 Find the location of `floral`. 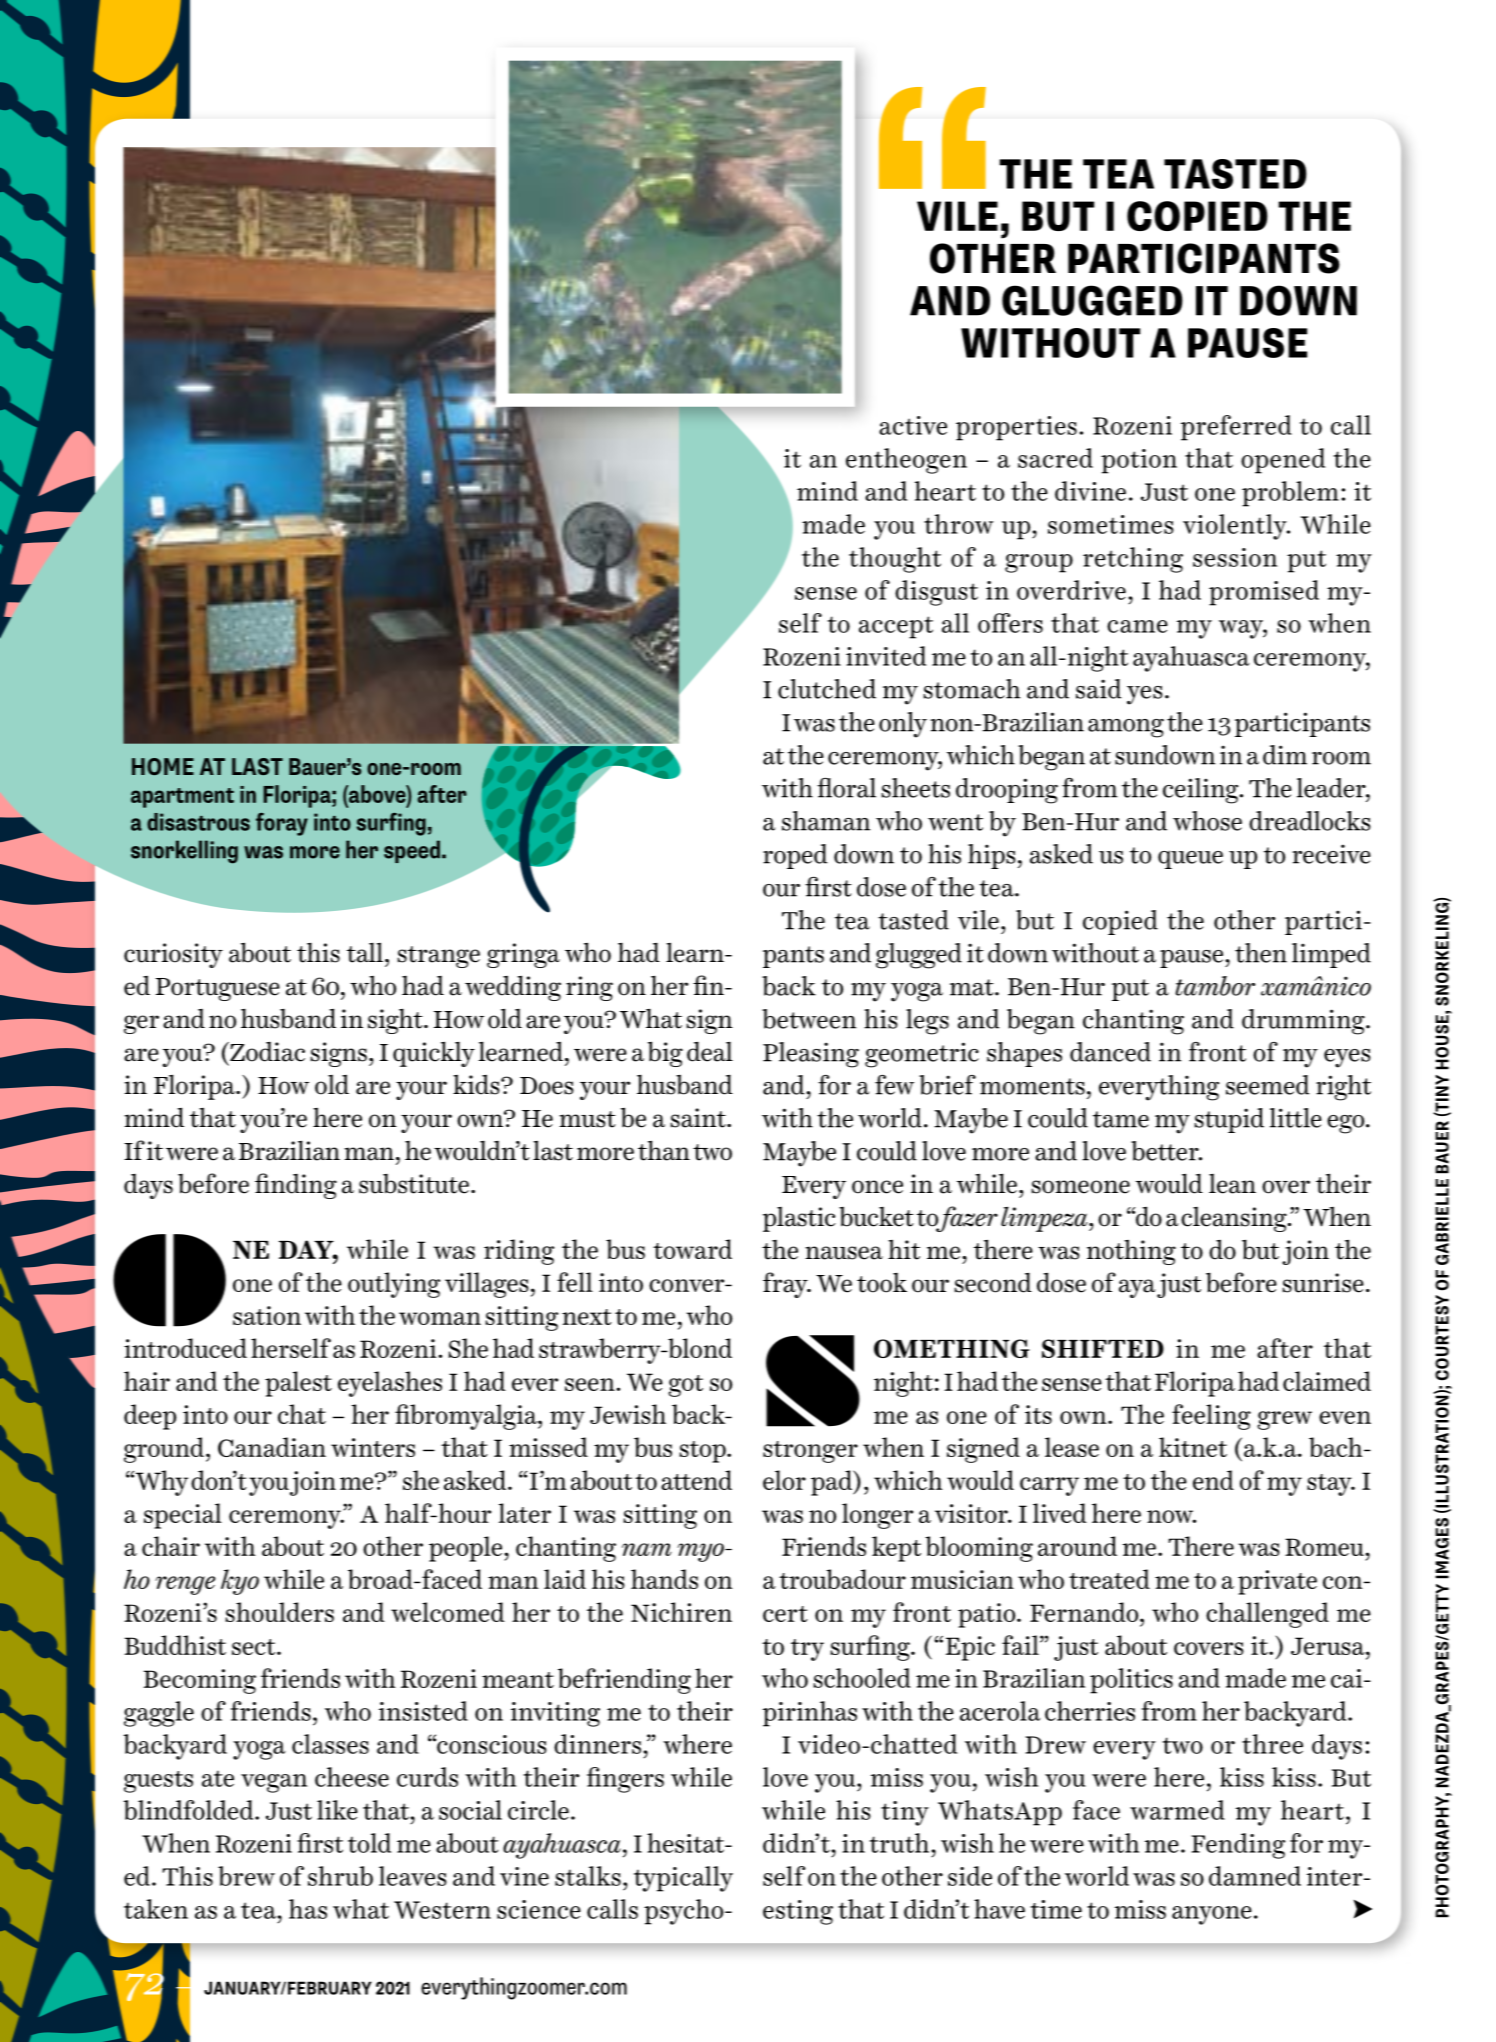

floral is located at coordinates (846, 787).
